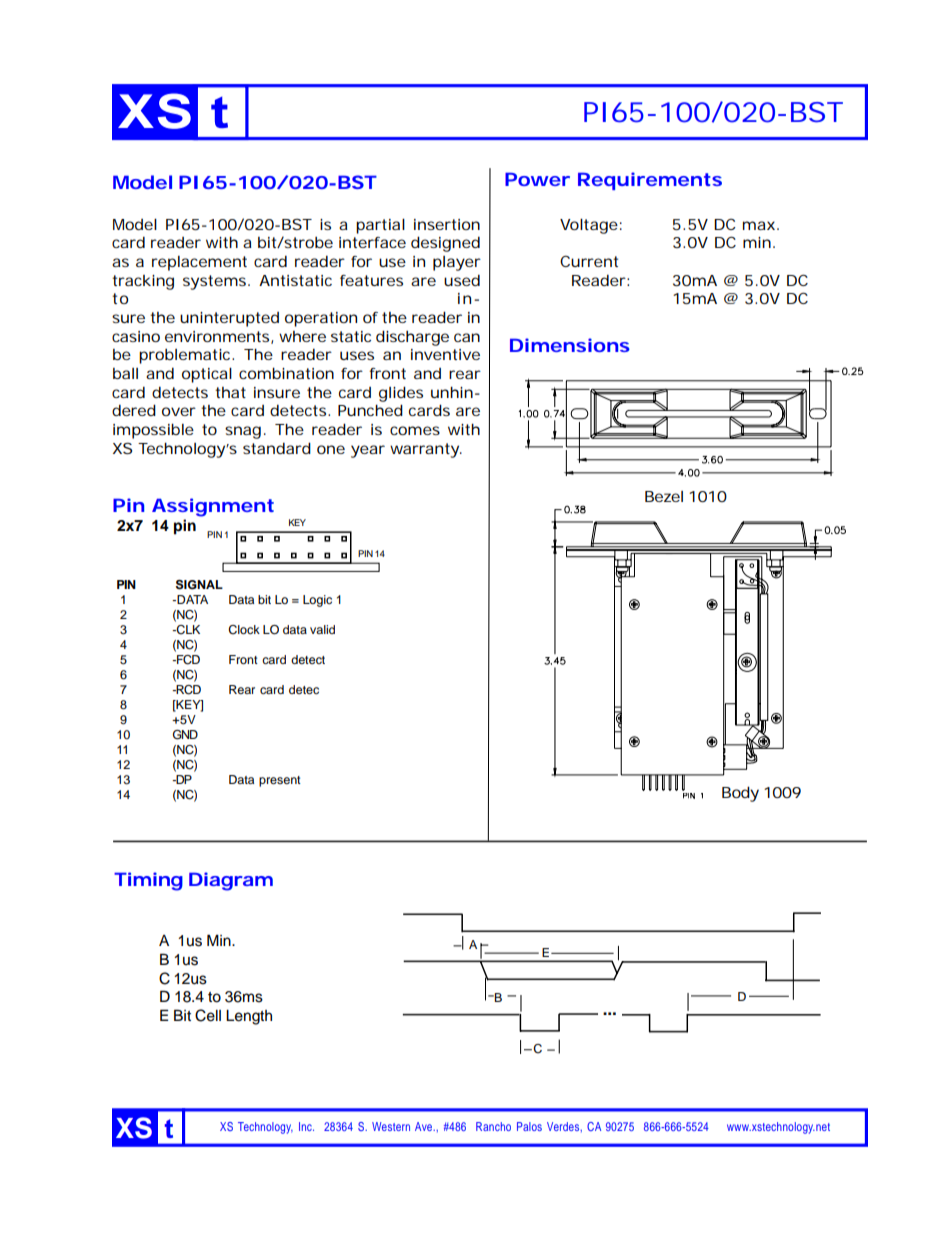 Image resolution: width=952 pixels, height=1233 pixels. I want to click on partial, so click(380, 226).
